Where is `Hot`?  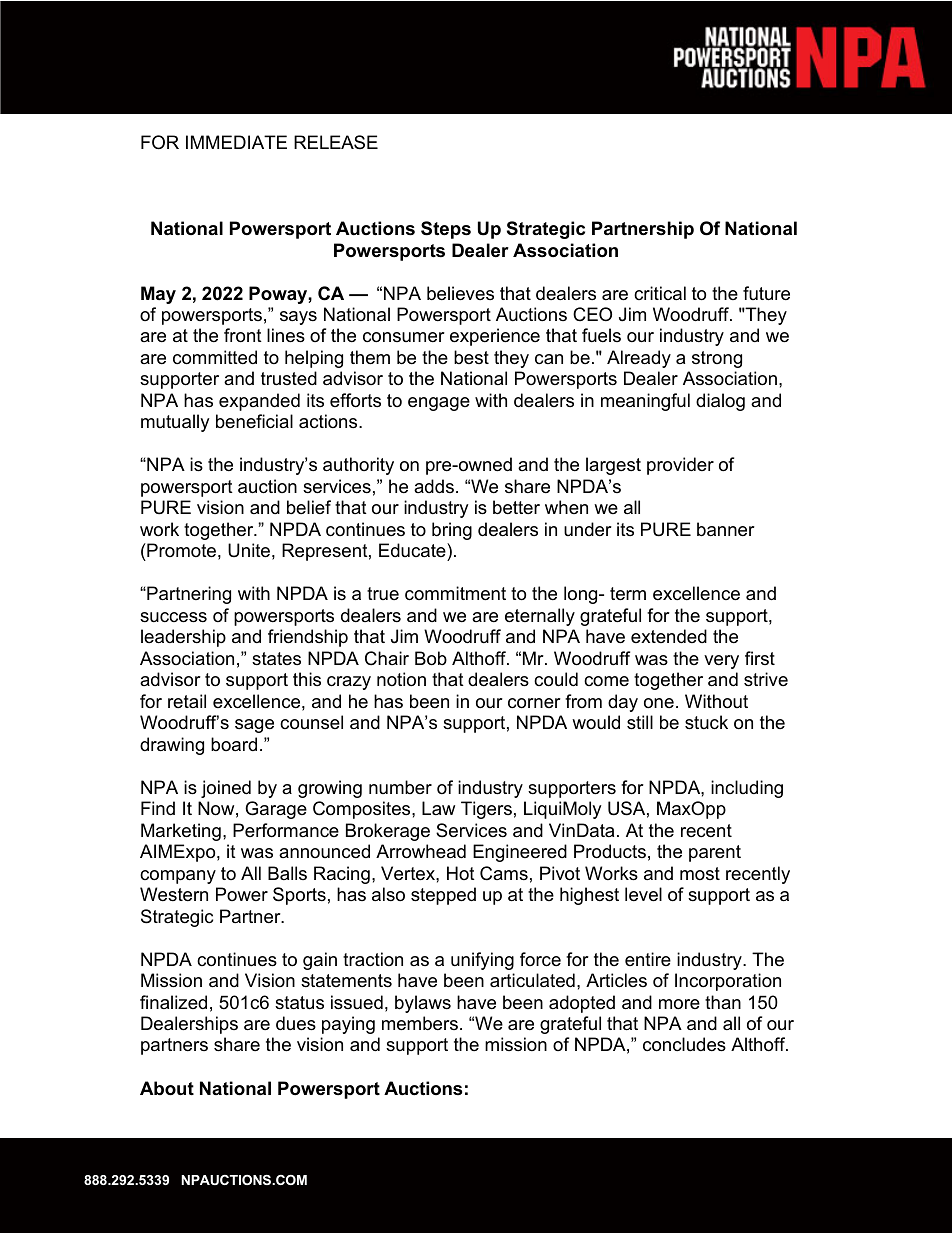
Hot is located at coordinates (461, 873).
